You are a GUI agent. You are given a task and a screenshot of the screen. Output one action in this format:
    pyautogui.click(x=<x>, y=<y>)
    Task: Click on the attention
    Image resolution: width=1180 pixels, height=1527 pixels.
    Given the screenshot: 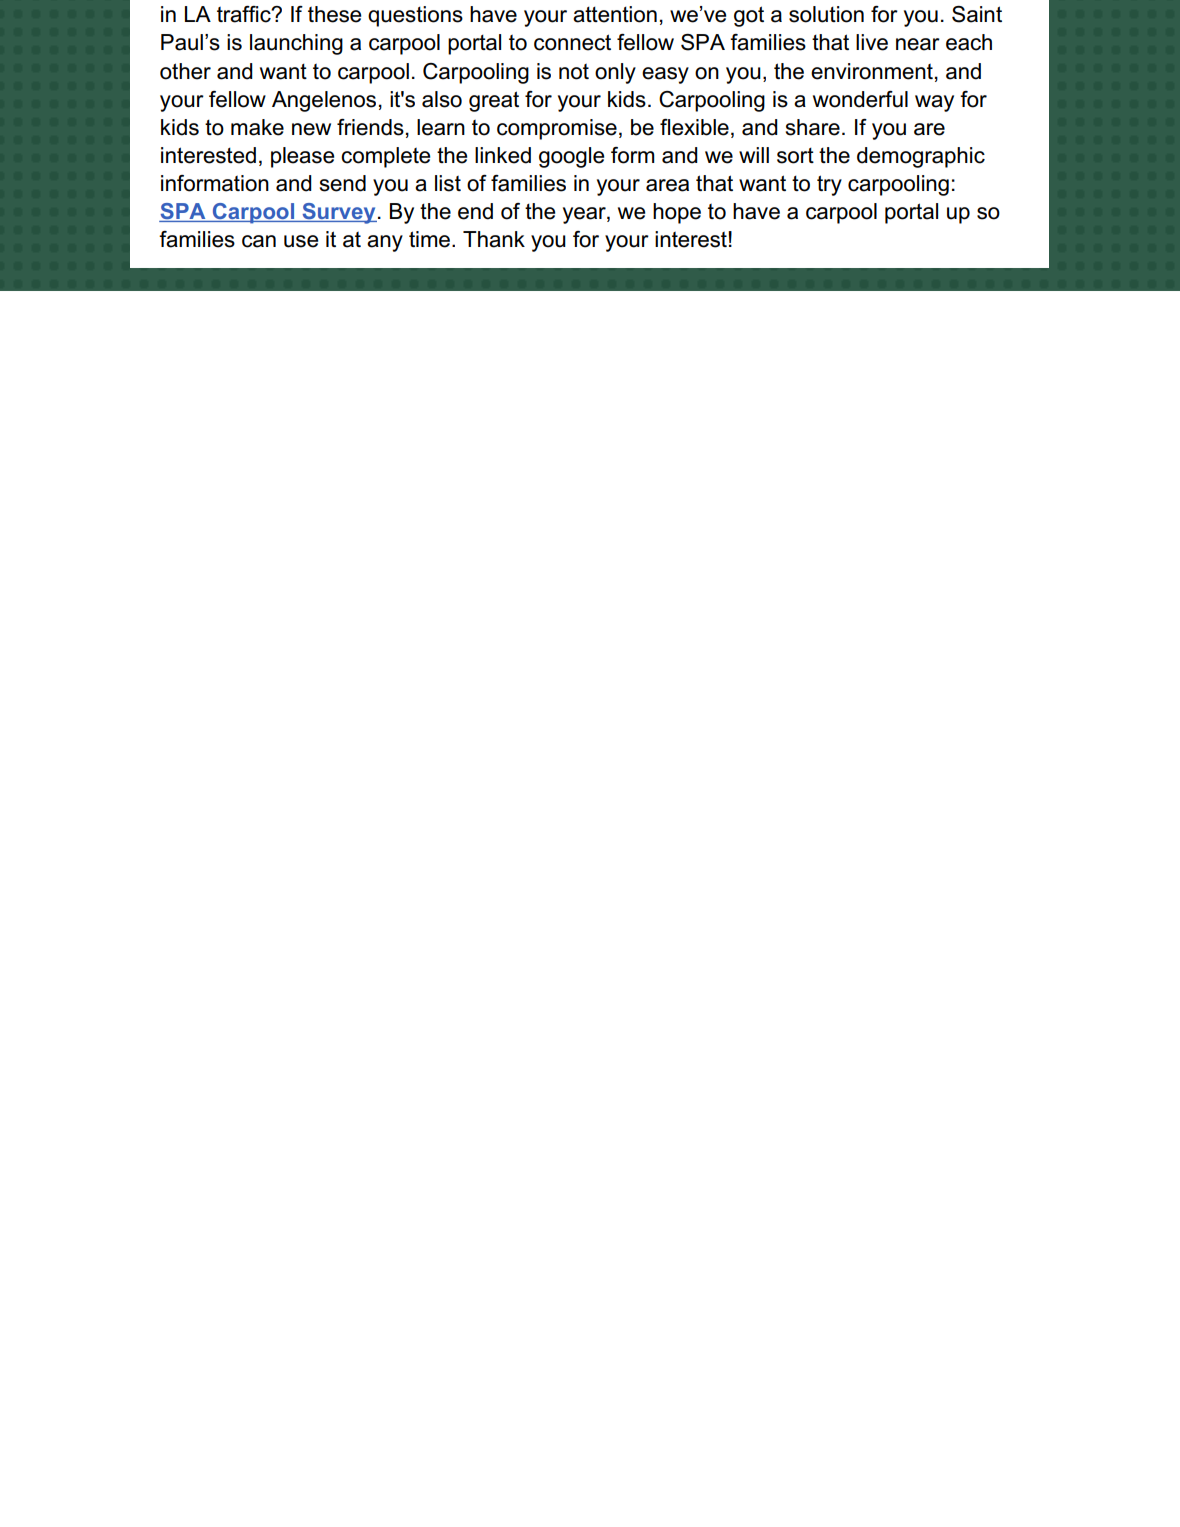 What is the action you would take?
    pyautogui.click(x=615, y=14)
